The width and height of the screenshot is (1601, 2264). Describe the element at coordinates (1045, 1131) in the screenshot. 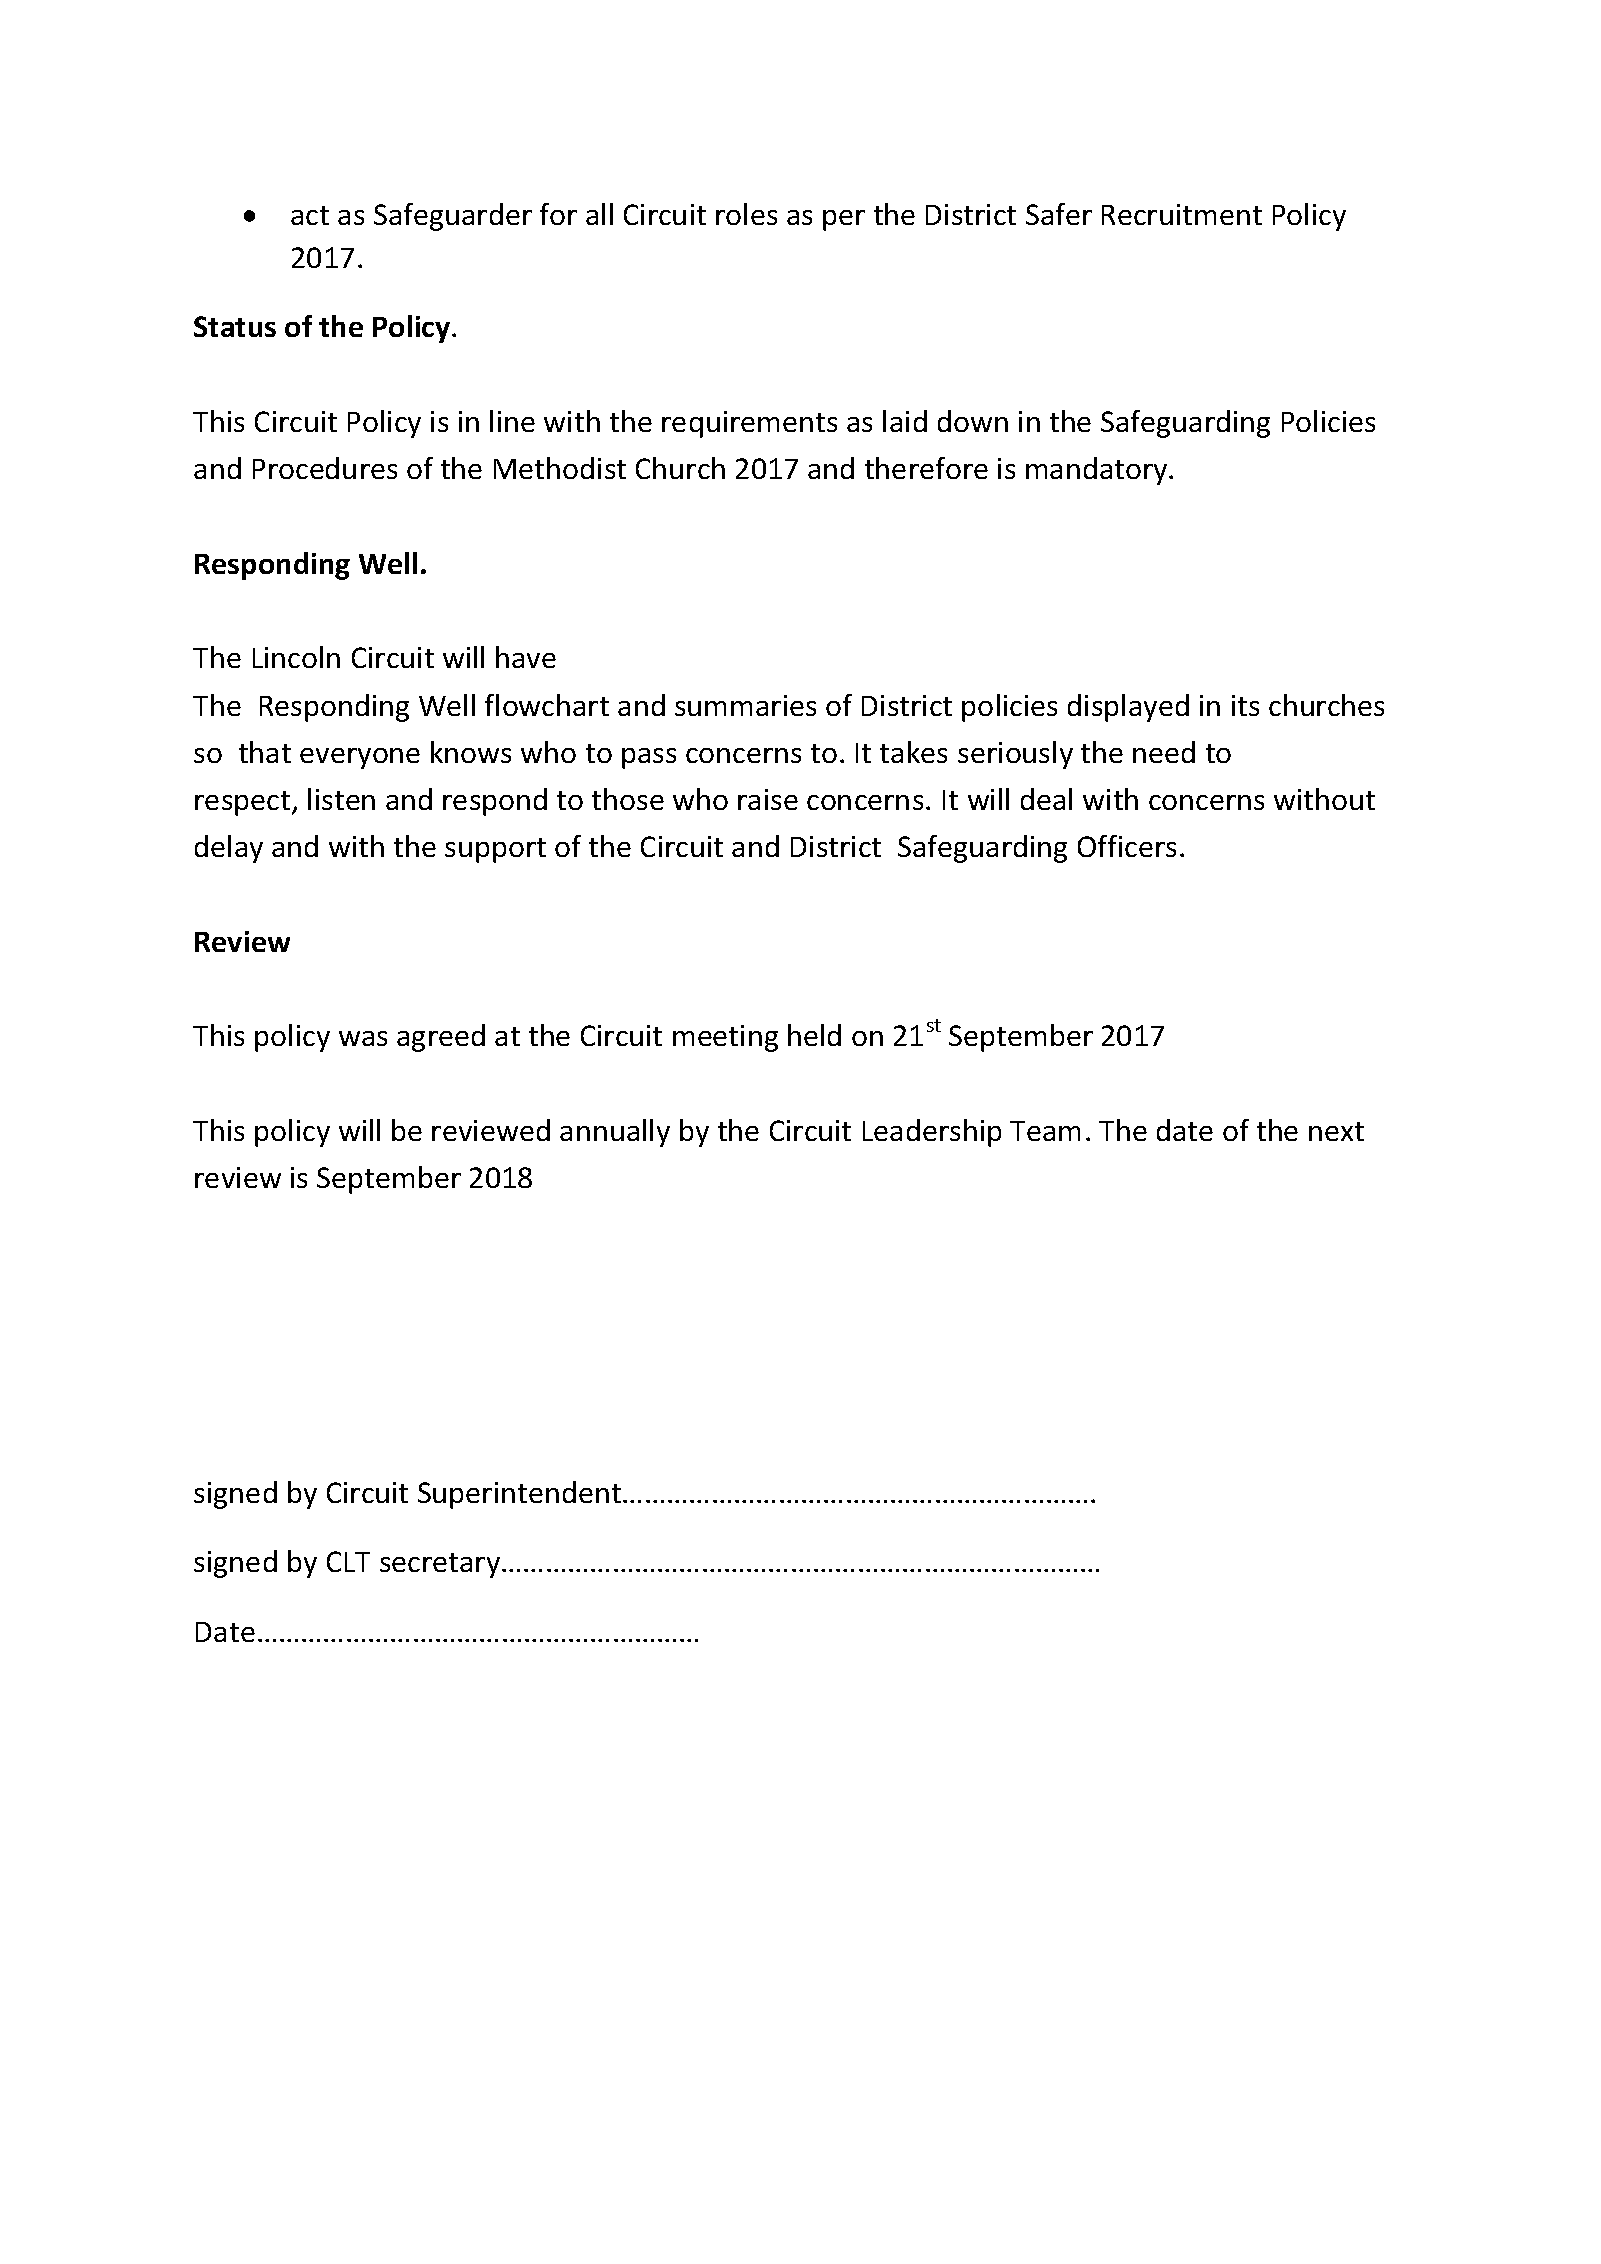

I see `Team` at that location.
